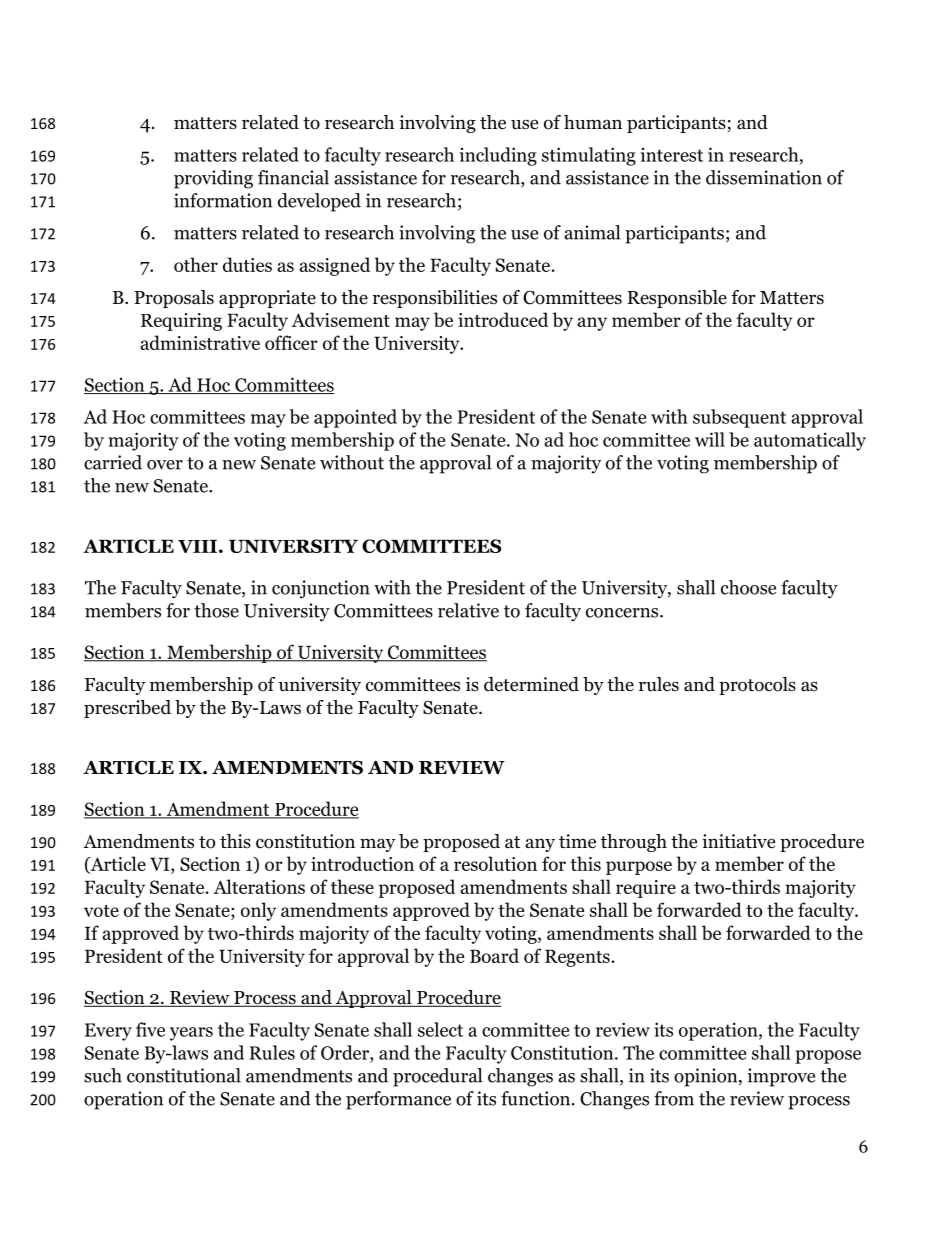 This document has height=1233, width=952. I want to click on choose, so click(748, 587).
